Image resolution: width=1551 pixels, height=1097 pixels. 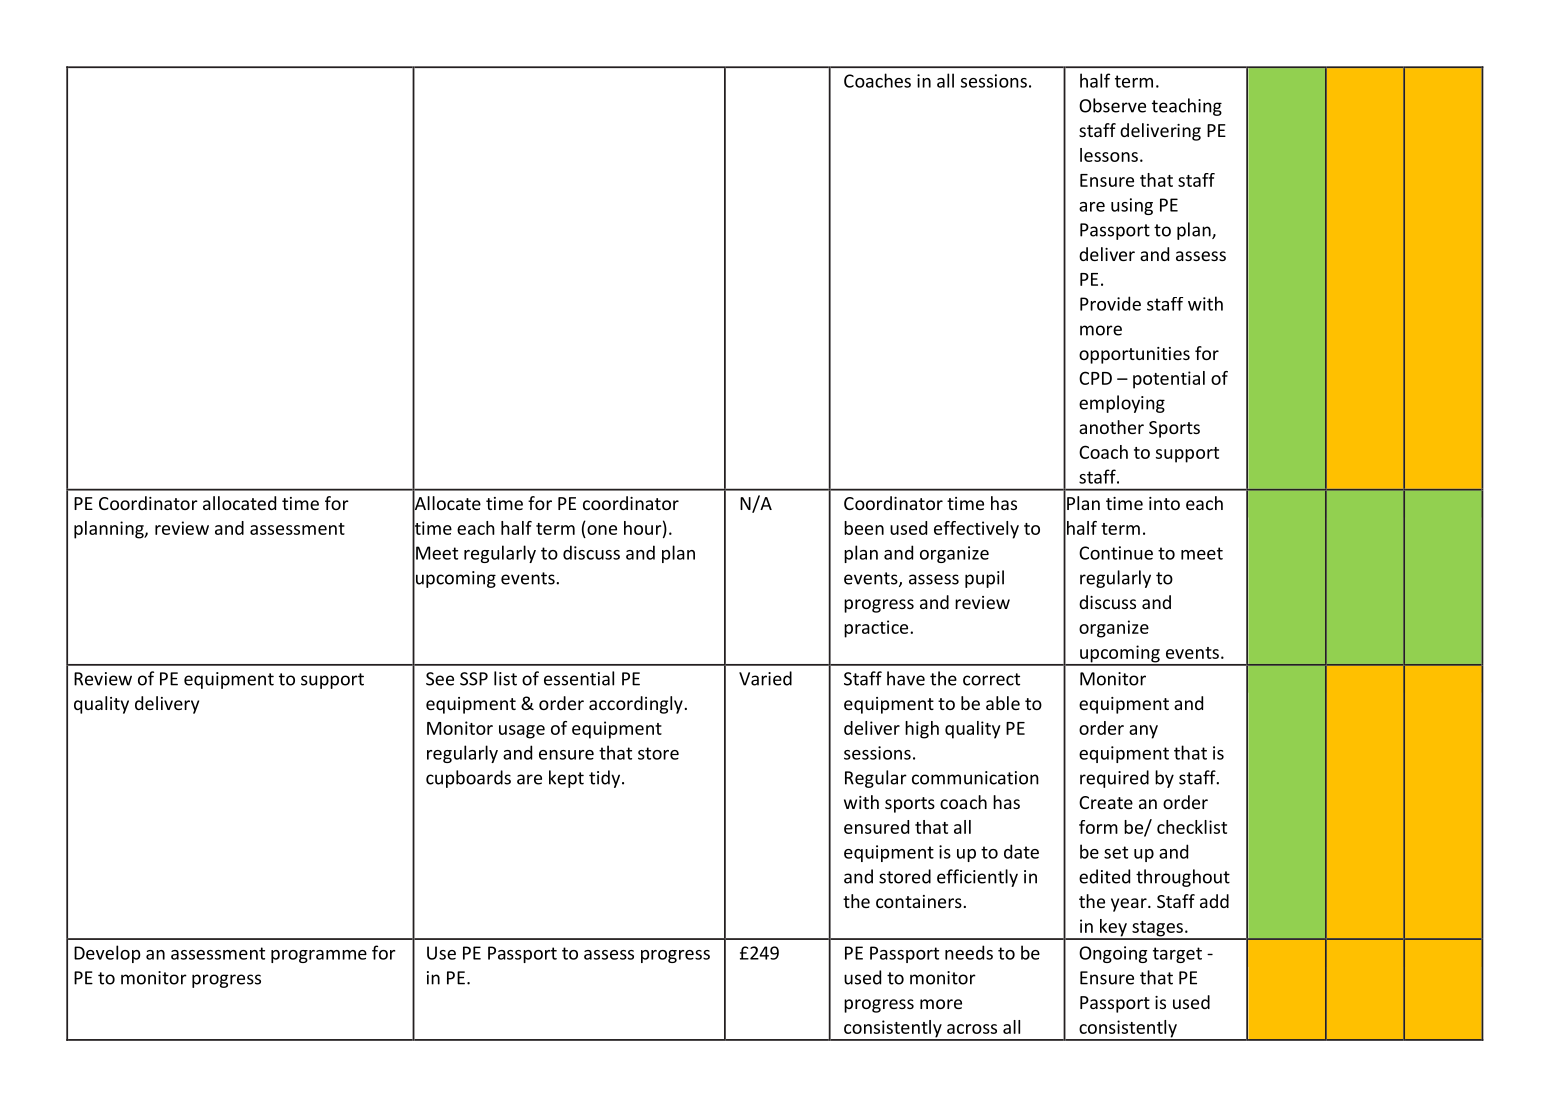 I want to click on one, so click(x=602, y=530).
